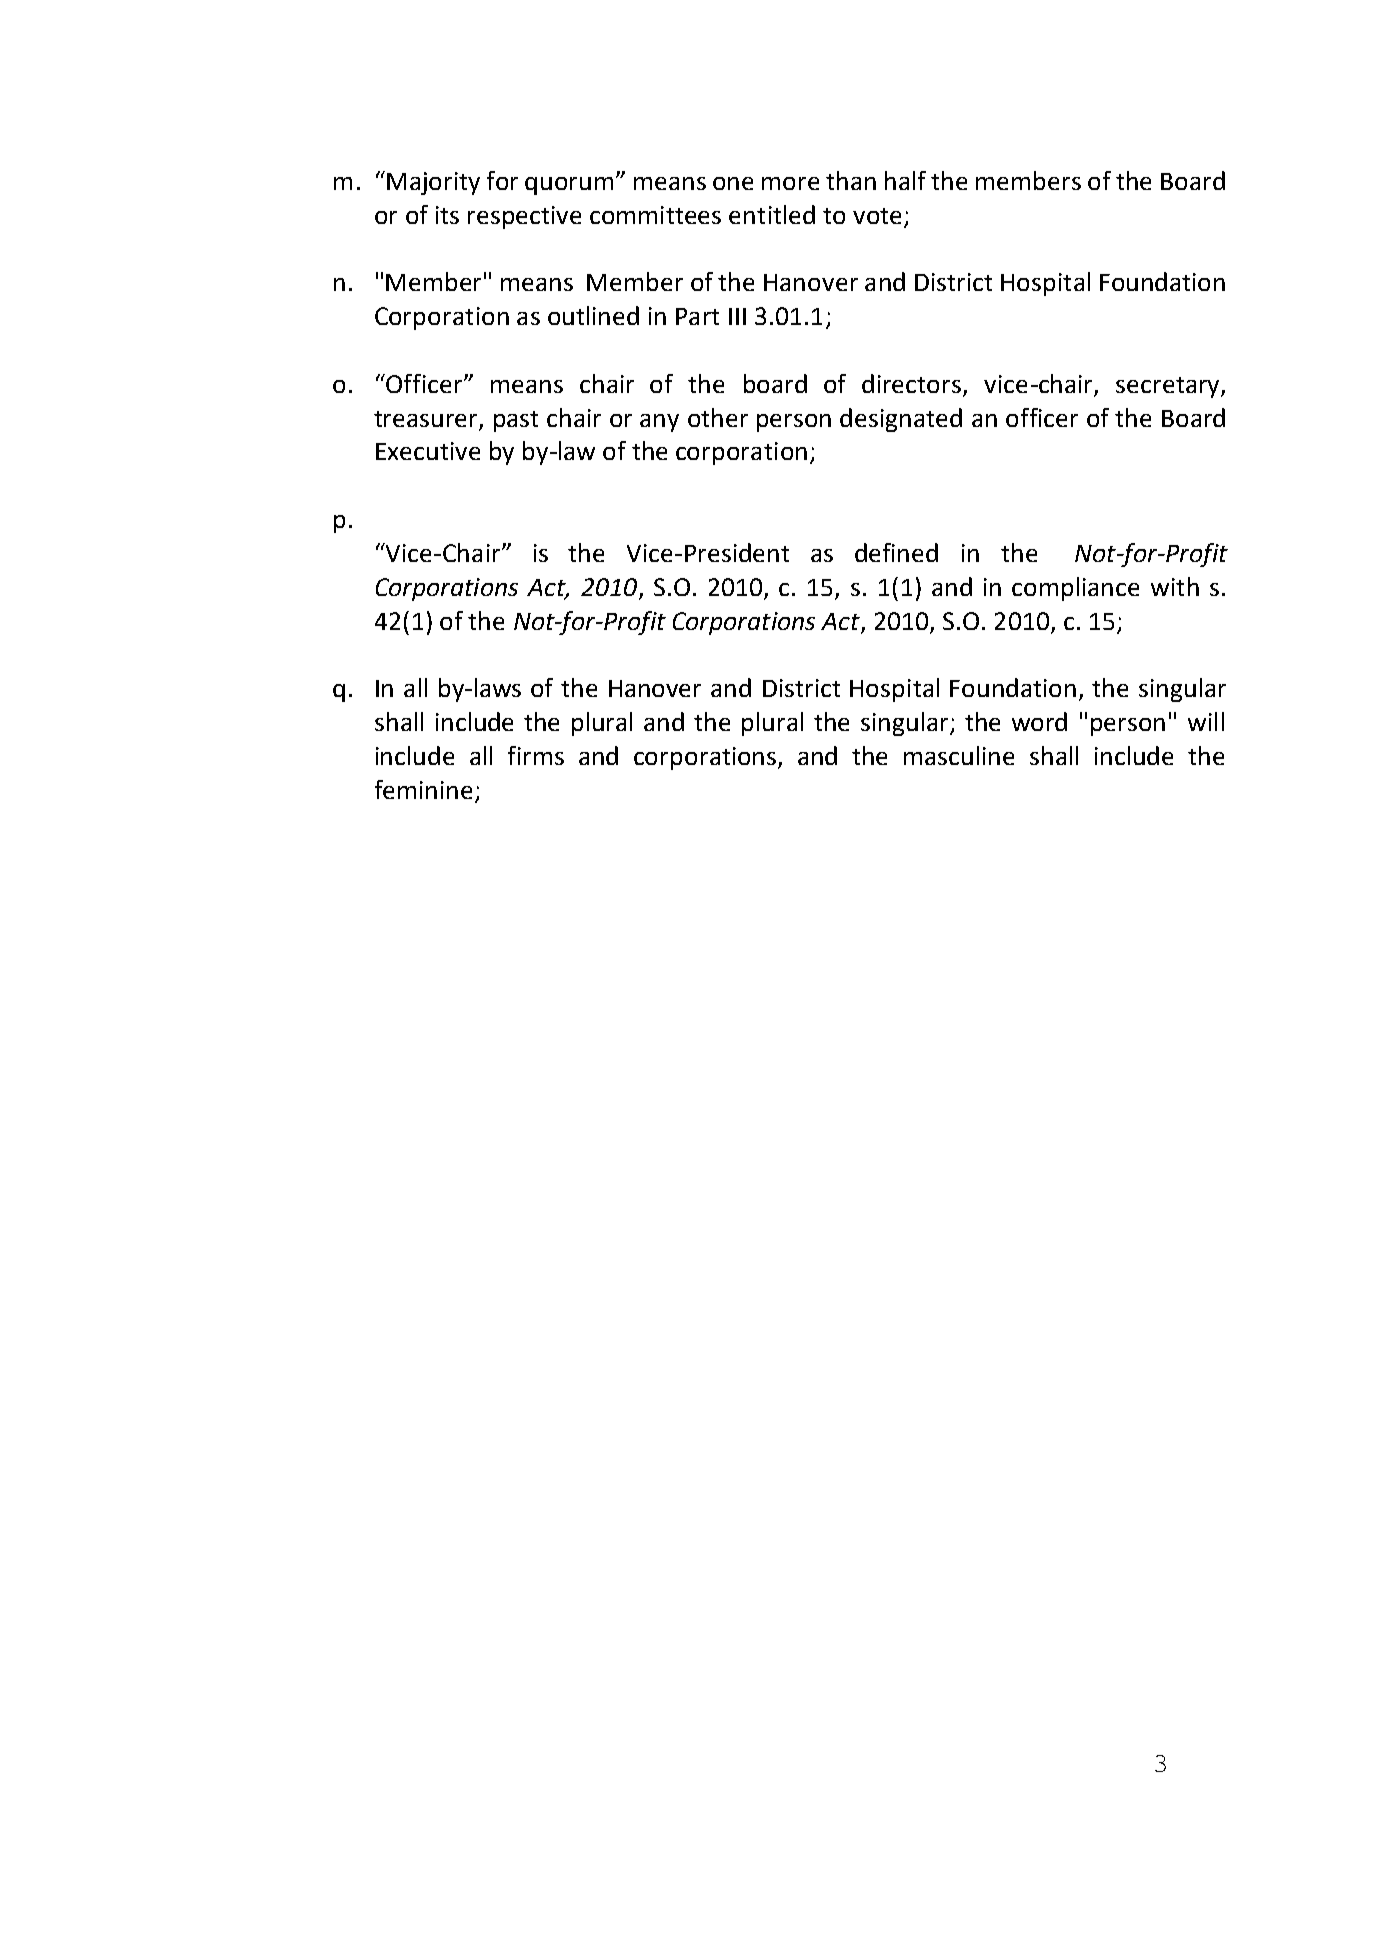 The width and height of the screenshot is (1374, 1943). Describe the element at coordinates (896, 552) in the screenshot. I see `defined` at that location.
